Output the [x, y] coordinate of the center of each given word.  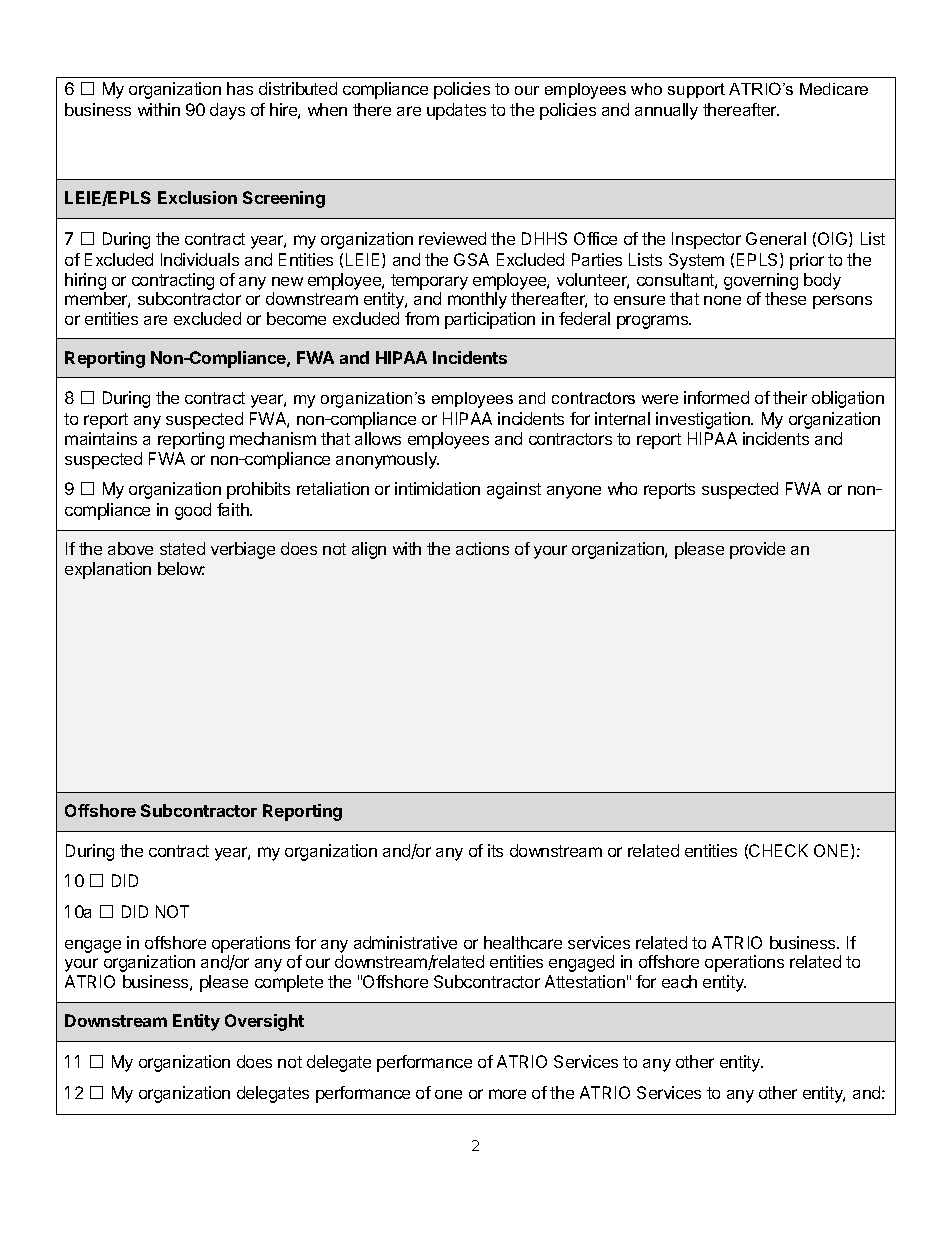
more [507, 1094]
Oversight [264, 1022]
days [227, 111]
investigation [704, 420]
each [679, 981]
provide [757, 550]
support [696, 90]
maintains [101, 438]
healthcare [523, 942]
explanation [108, 570]
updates [456, 111]
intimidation [437, 488]
